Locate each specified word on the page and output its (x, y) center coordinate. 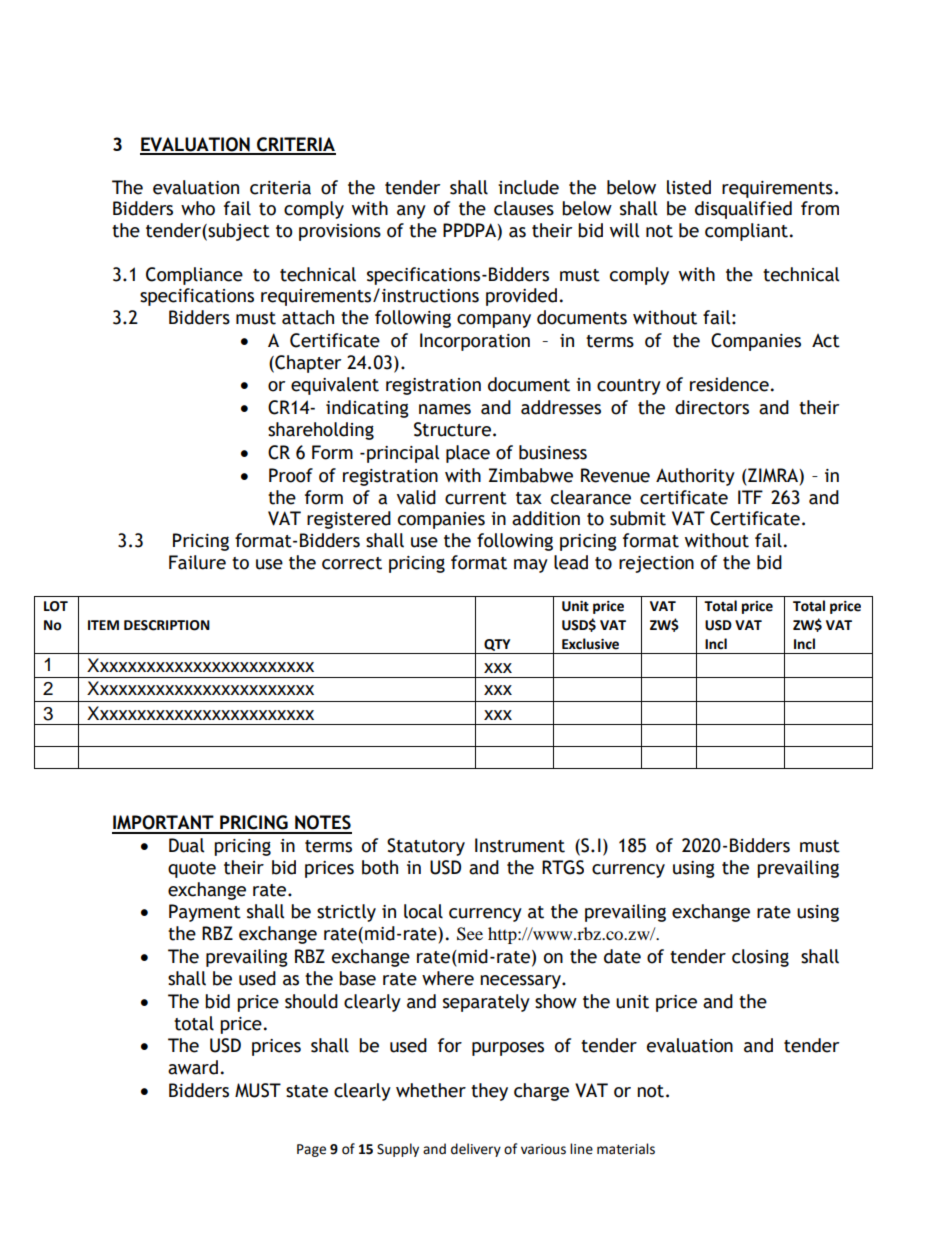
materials (626, 1149)
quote (192, 870)
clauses (524, 208)
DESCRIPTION (167, 625)
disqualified (743, 210)
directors (712, 407)
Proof (291, 475)
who (198, 208)
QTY (497, 645)
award (193, 1067)
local (423, 911)
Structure (452, 429)
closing (760, 958)
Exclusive (590, 644)
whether (431, 1090)
